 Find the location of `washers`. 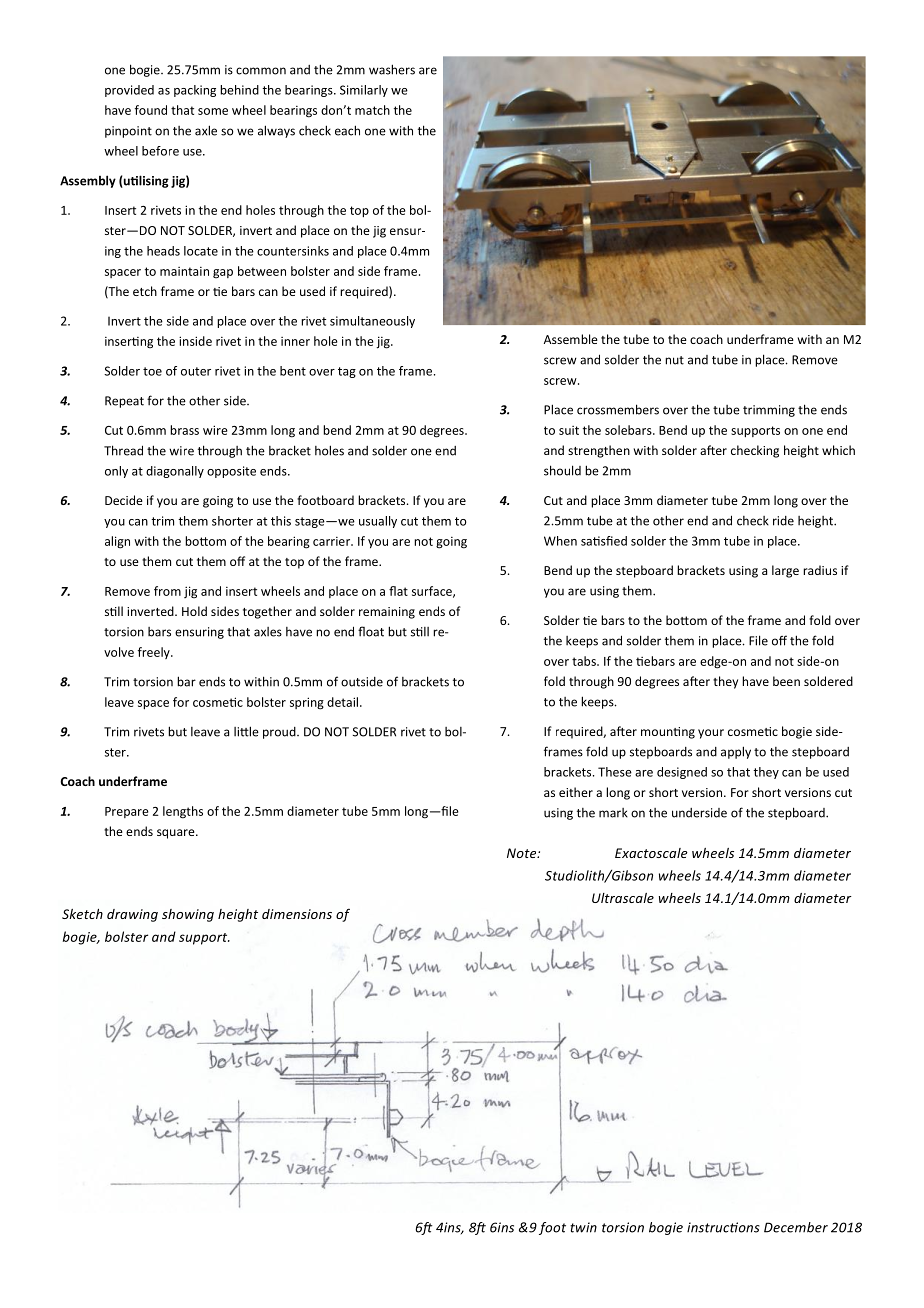

washers is located at coordinates (392, 69).
